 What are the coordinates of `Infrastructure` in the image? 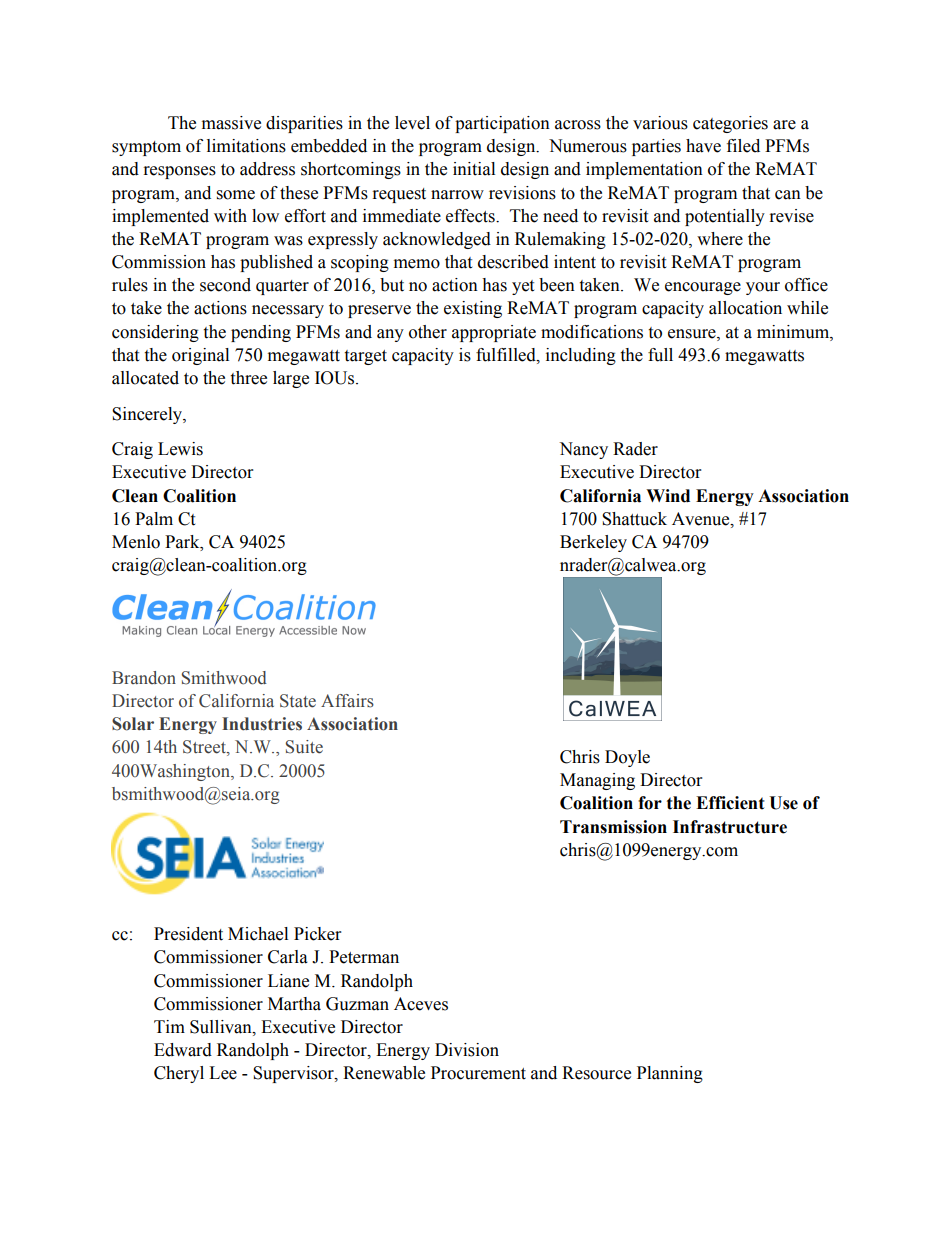 It's located at (730, 827).
